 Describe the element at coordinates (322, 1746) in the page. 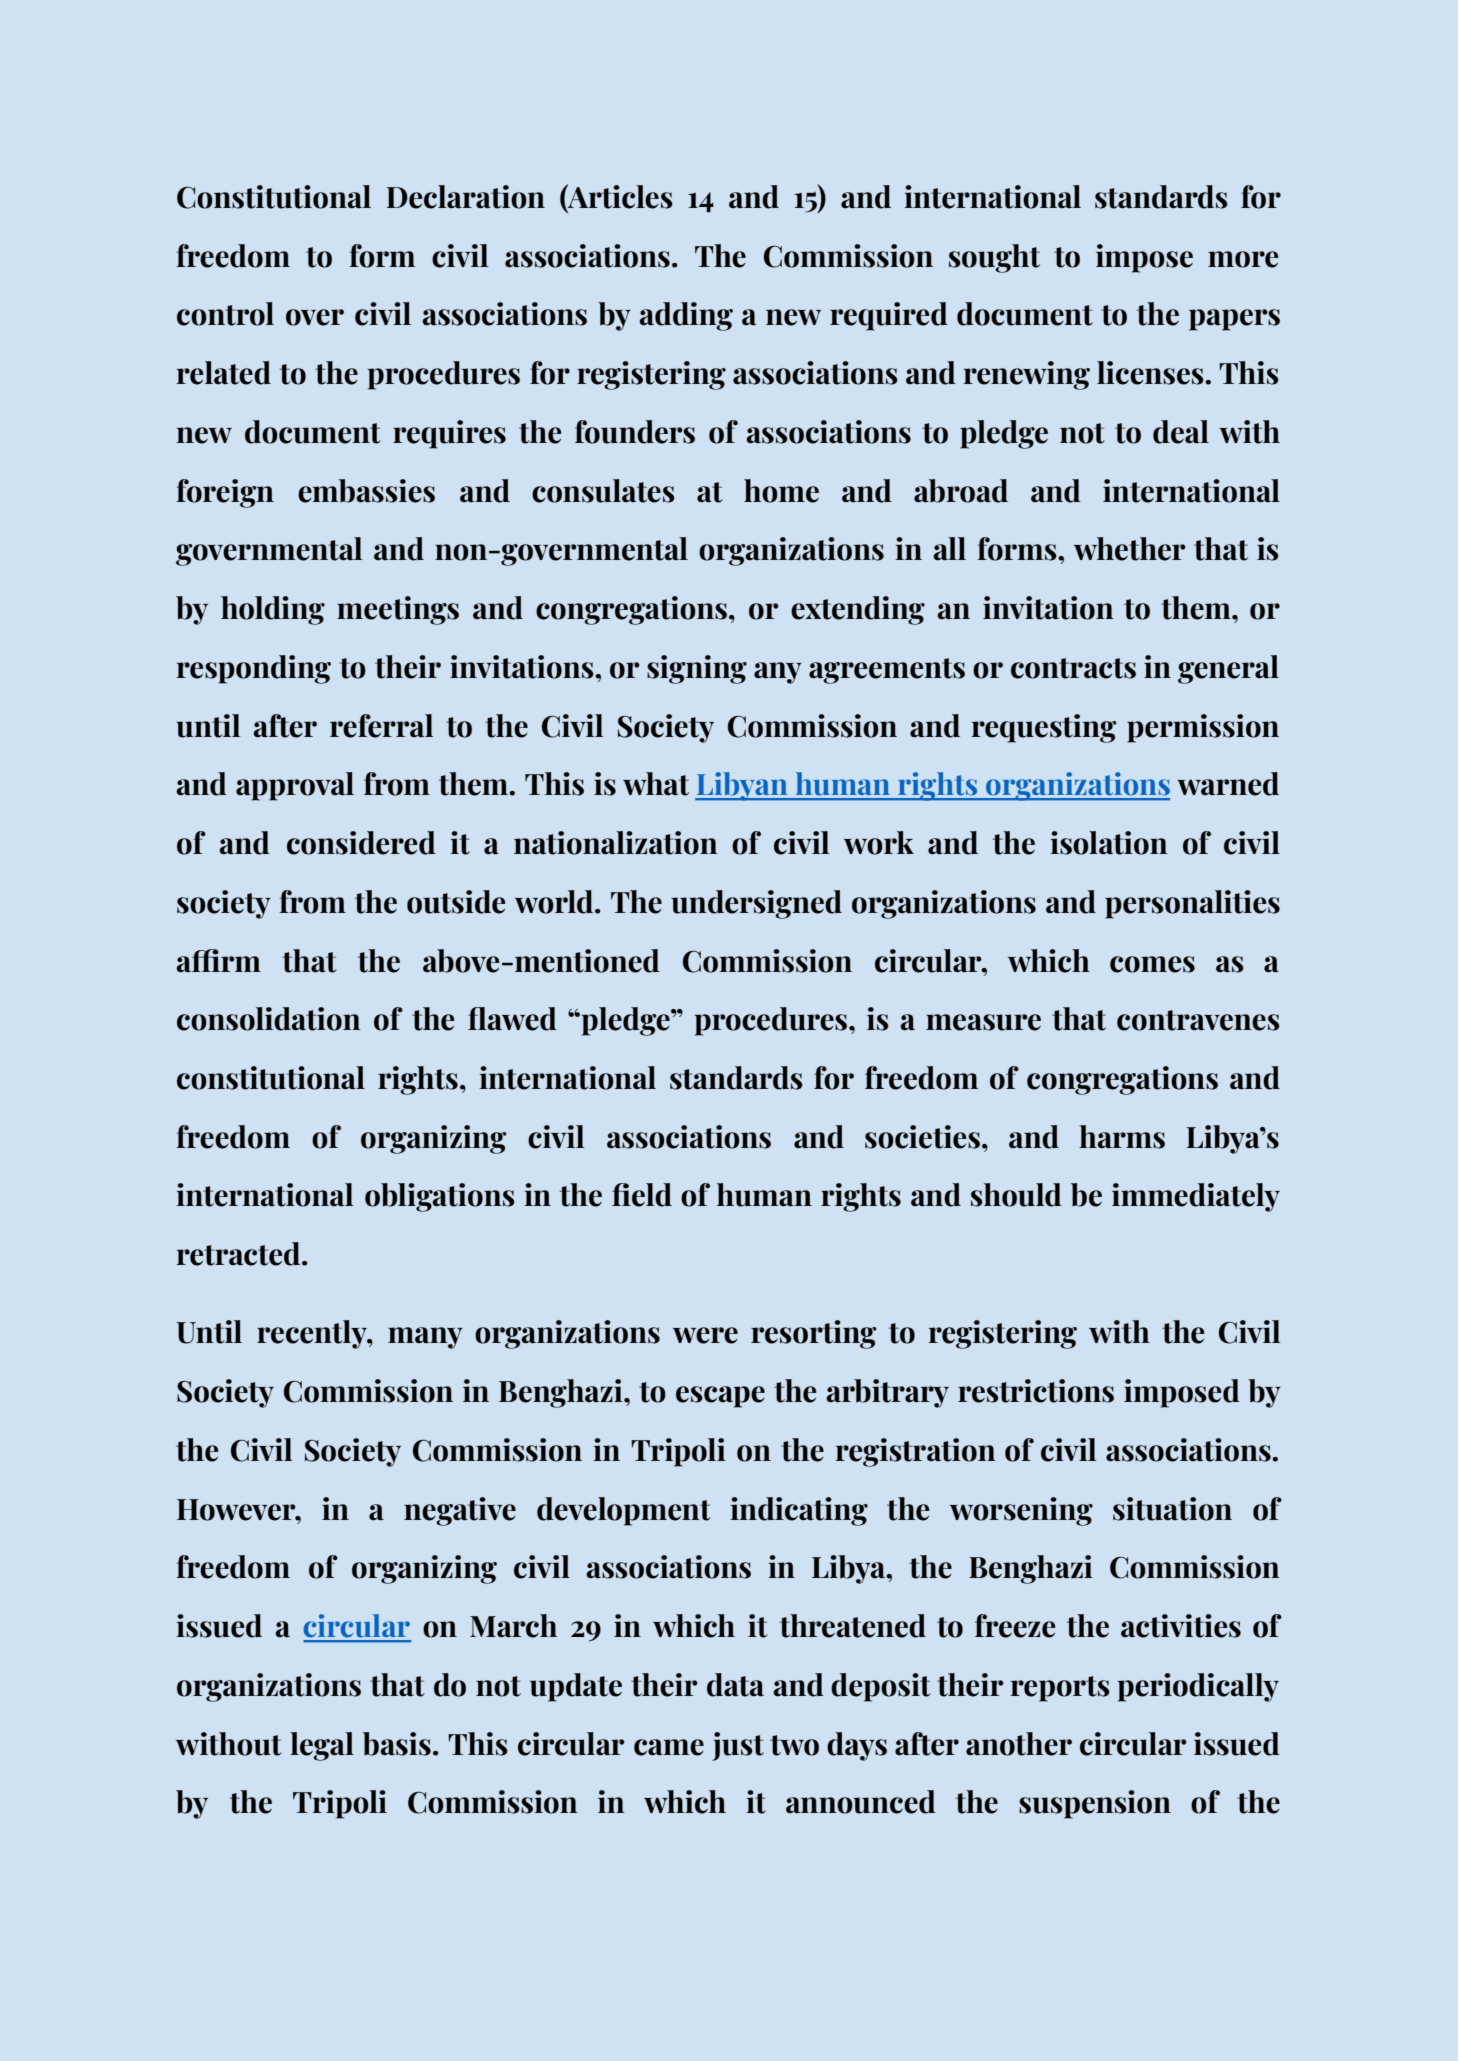

I see `legal` at that location.
